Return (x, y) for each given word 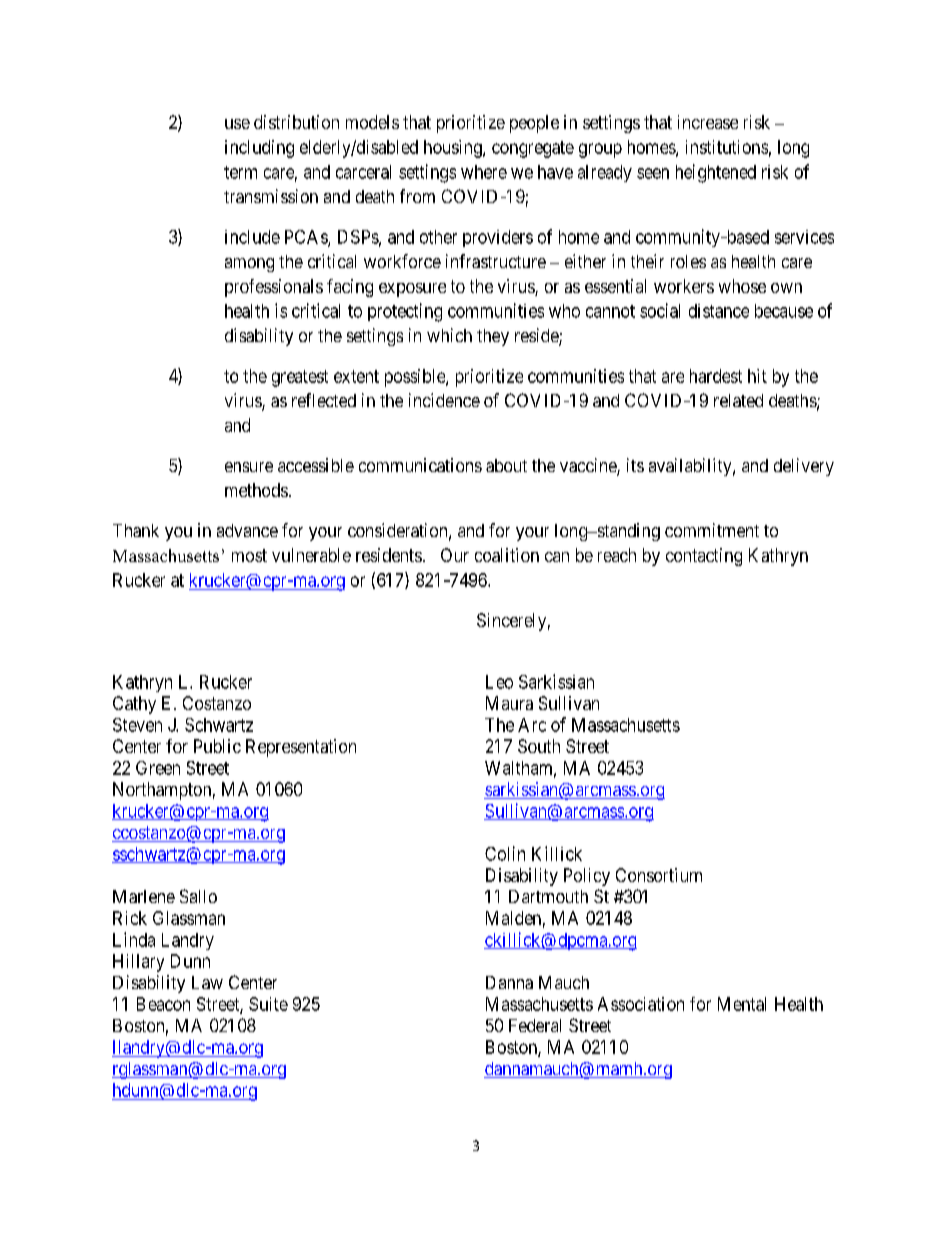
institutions (727, 147)
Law (207, 982)
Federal (535, 1025)
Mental (742, 1004)
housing (454, 149)
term (240, 172)
